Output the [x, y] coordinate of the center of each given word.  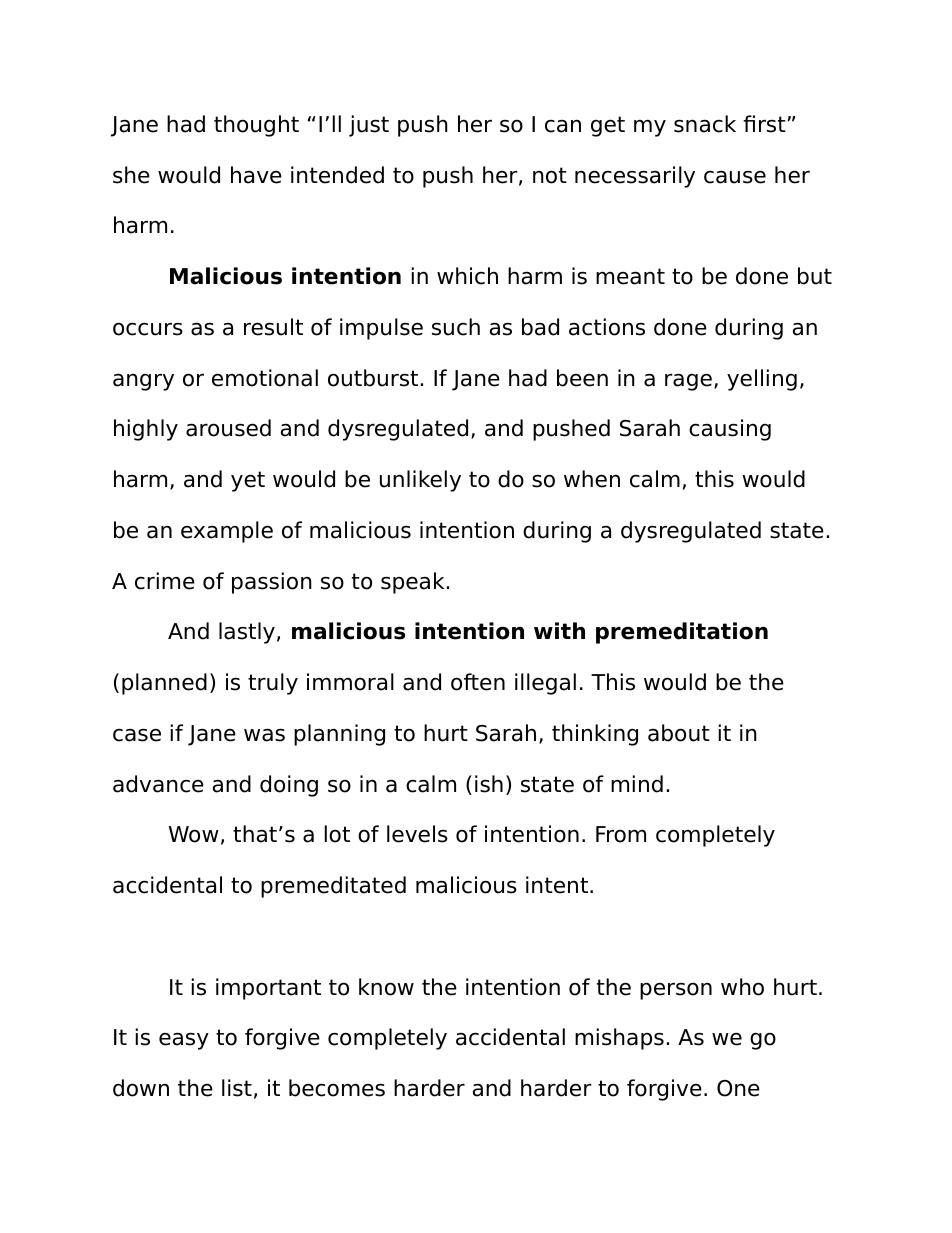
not [550, 175]
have [256, 175]
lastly [247, 633]
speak [412, 583]
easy [184, 1041]
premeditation [682, 633]
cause [735, 177]
